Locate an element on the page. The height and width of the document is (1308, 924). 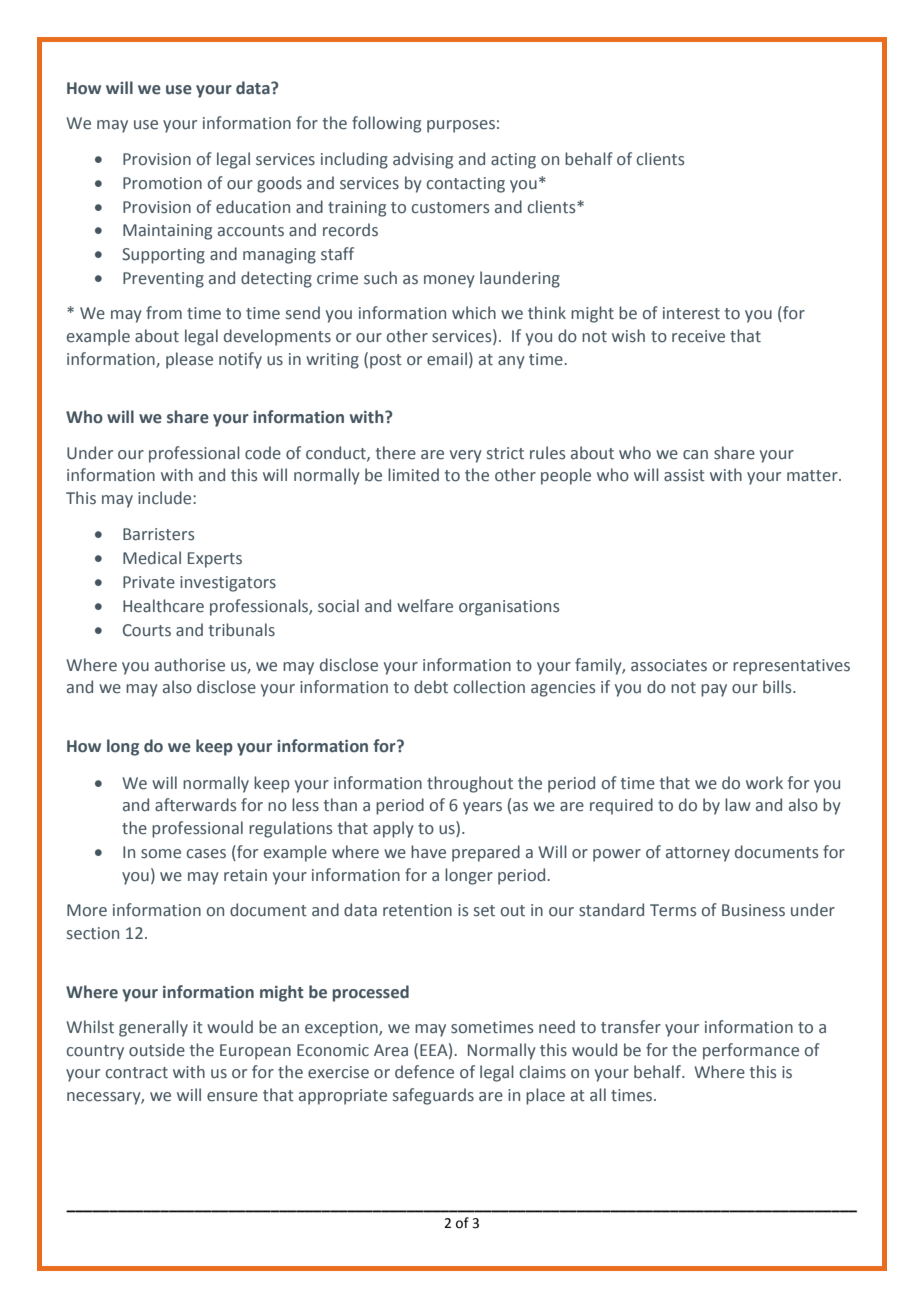
defence is located at coordinates (424, 1072).
